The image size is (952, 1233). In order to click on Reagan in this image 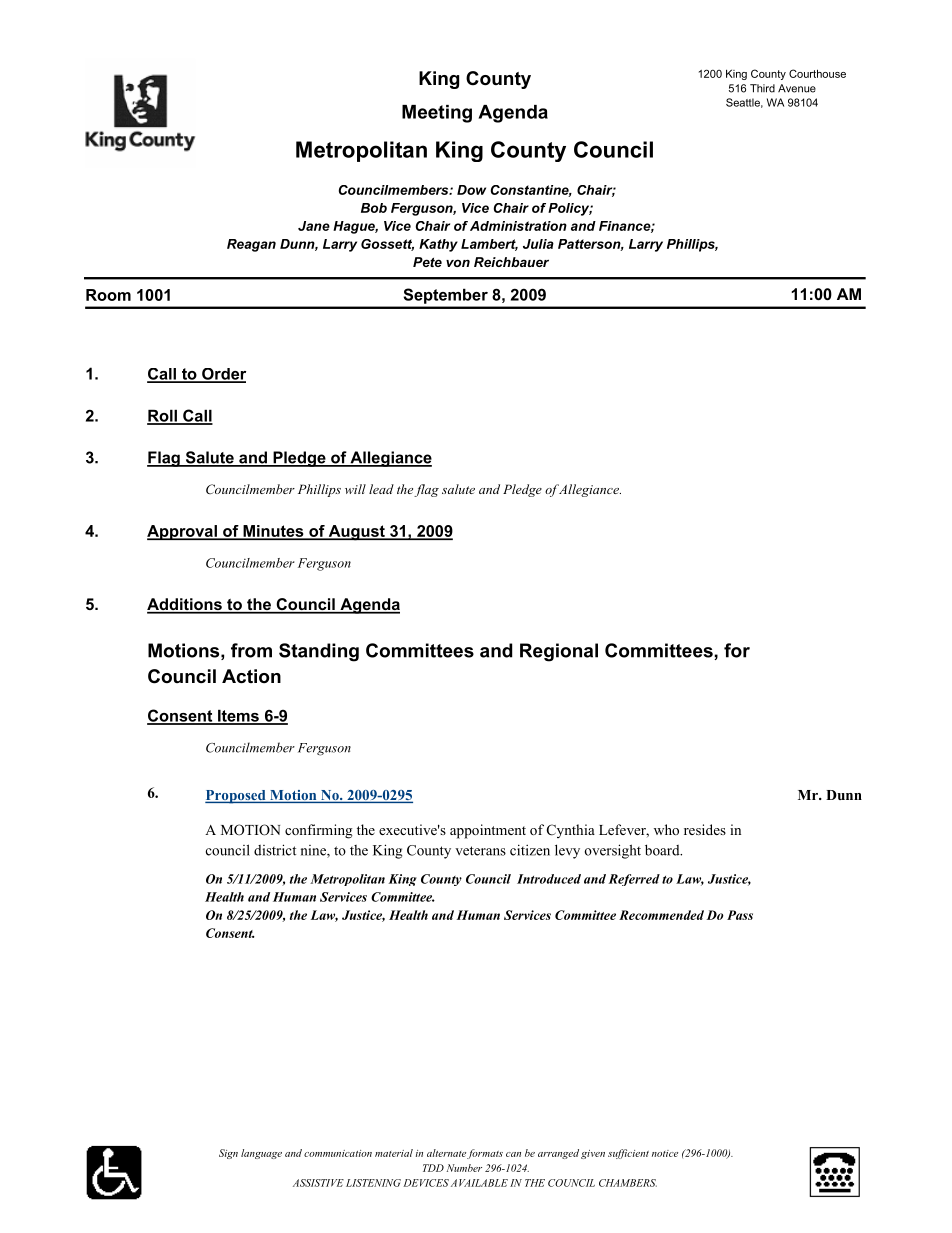, I will do `click(251, 245)`.
